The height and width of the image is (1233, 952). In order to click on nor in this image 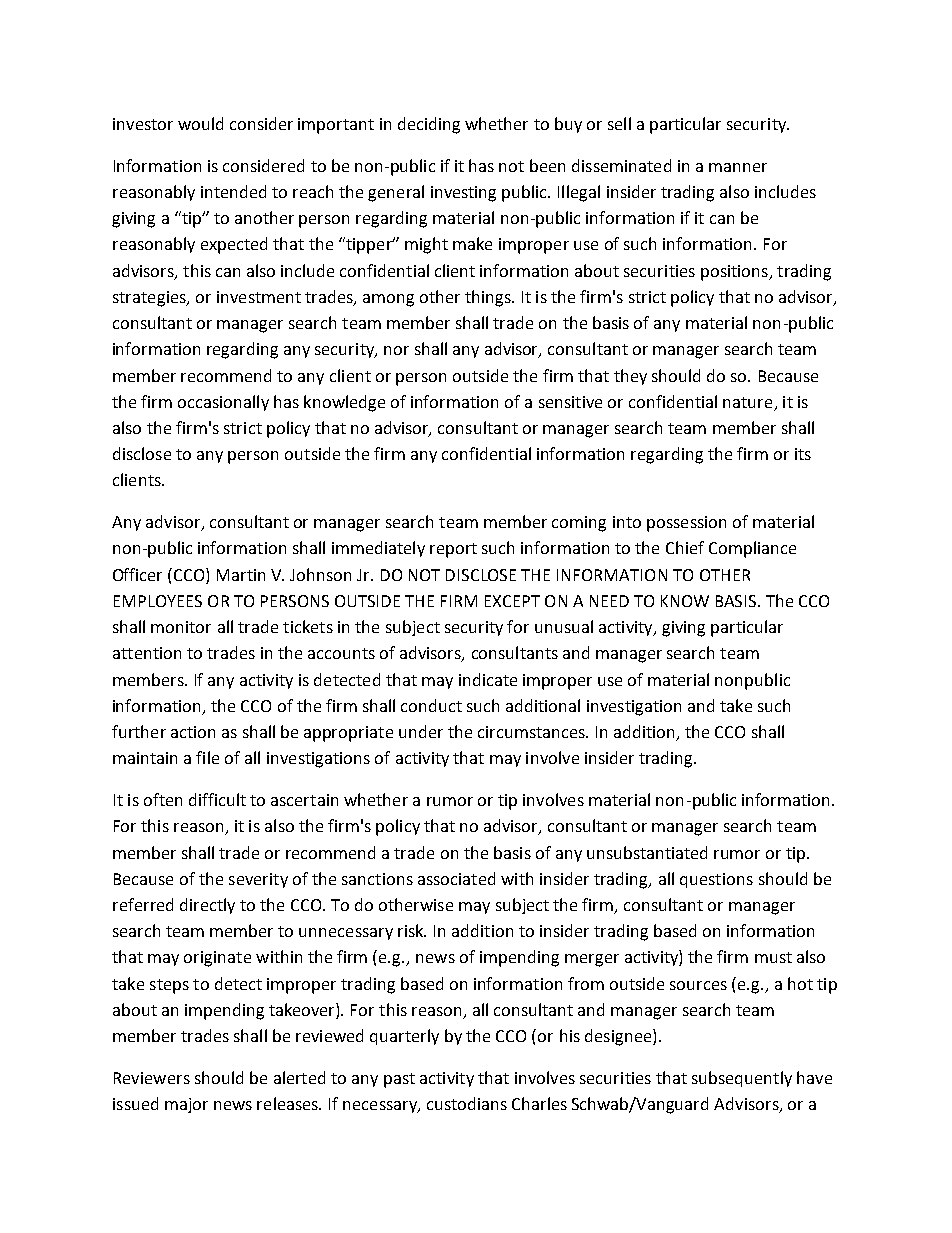, I will do `click(396, 350)`.
